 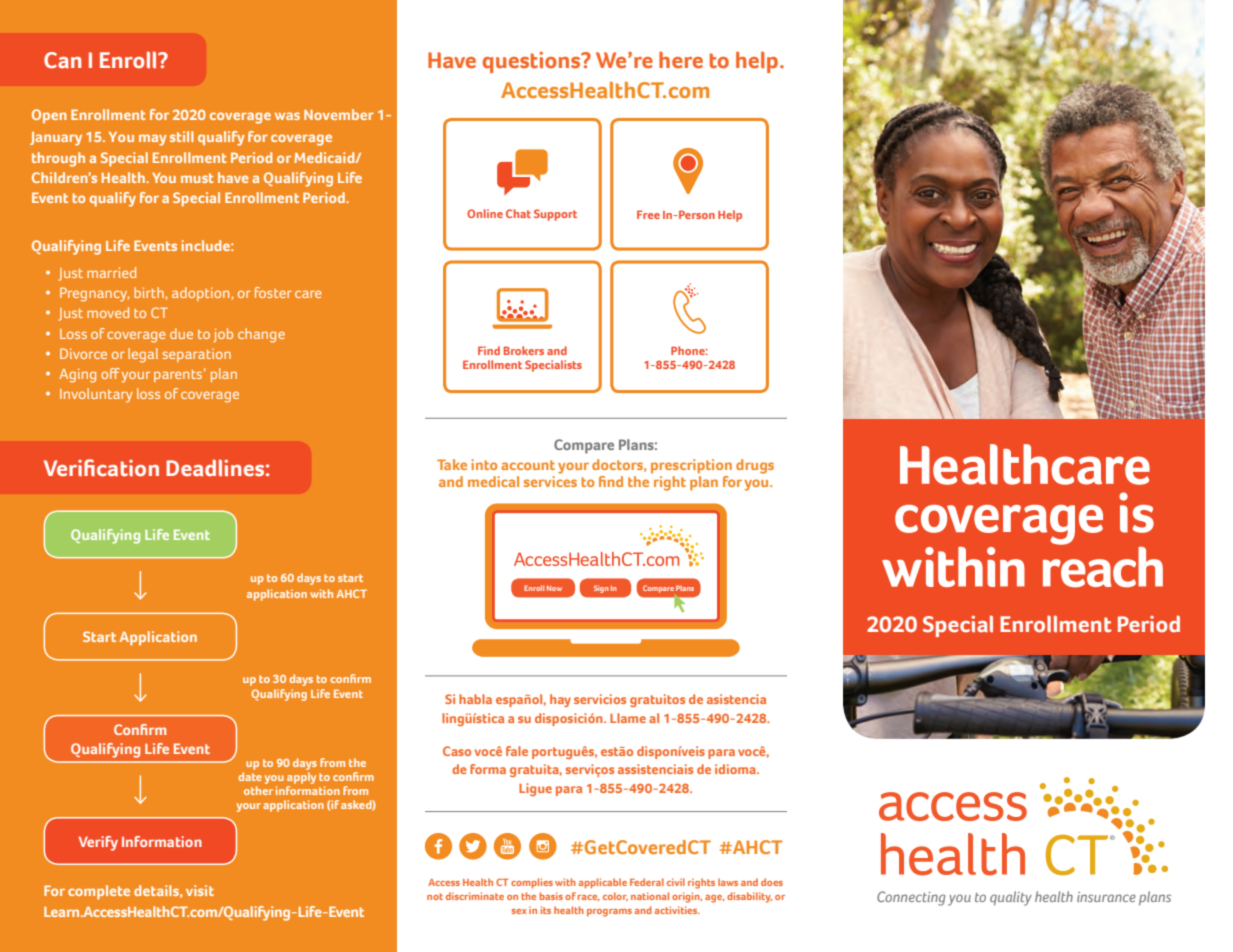 What do you see at coordinates (182, 136) in the image?
I see `still` at bounding box center [182, 136].
